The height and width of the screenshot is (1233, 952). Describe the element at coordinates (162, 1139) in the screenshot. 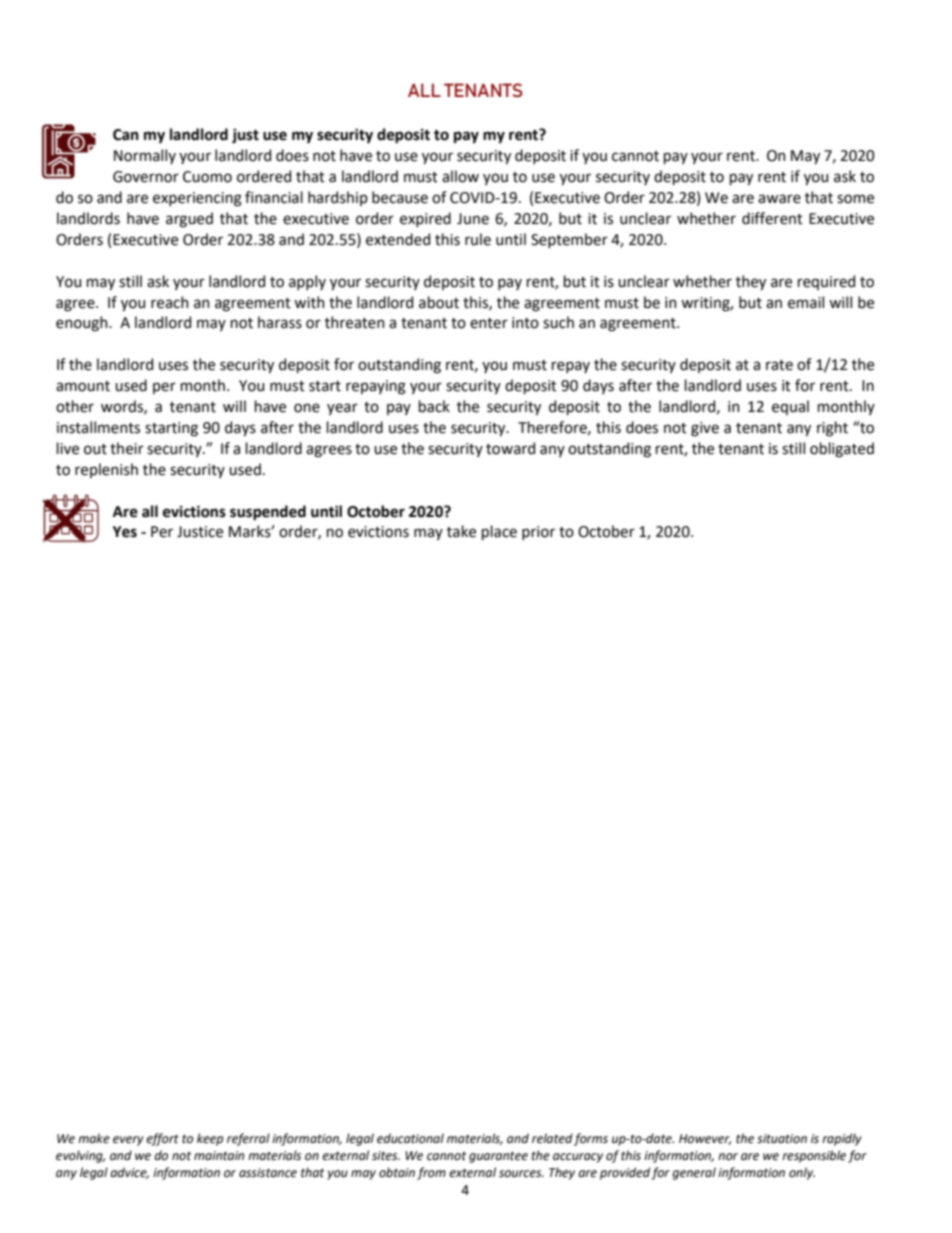

I see `effort` at that location.
